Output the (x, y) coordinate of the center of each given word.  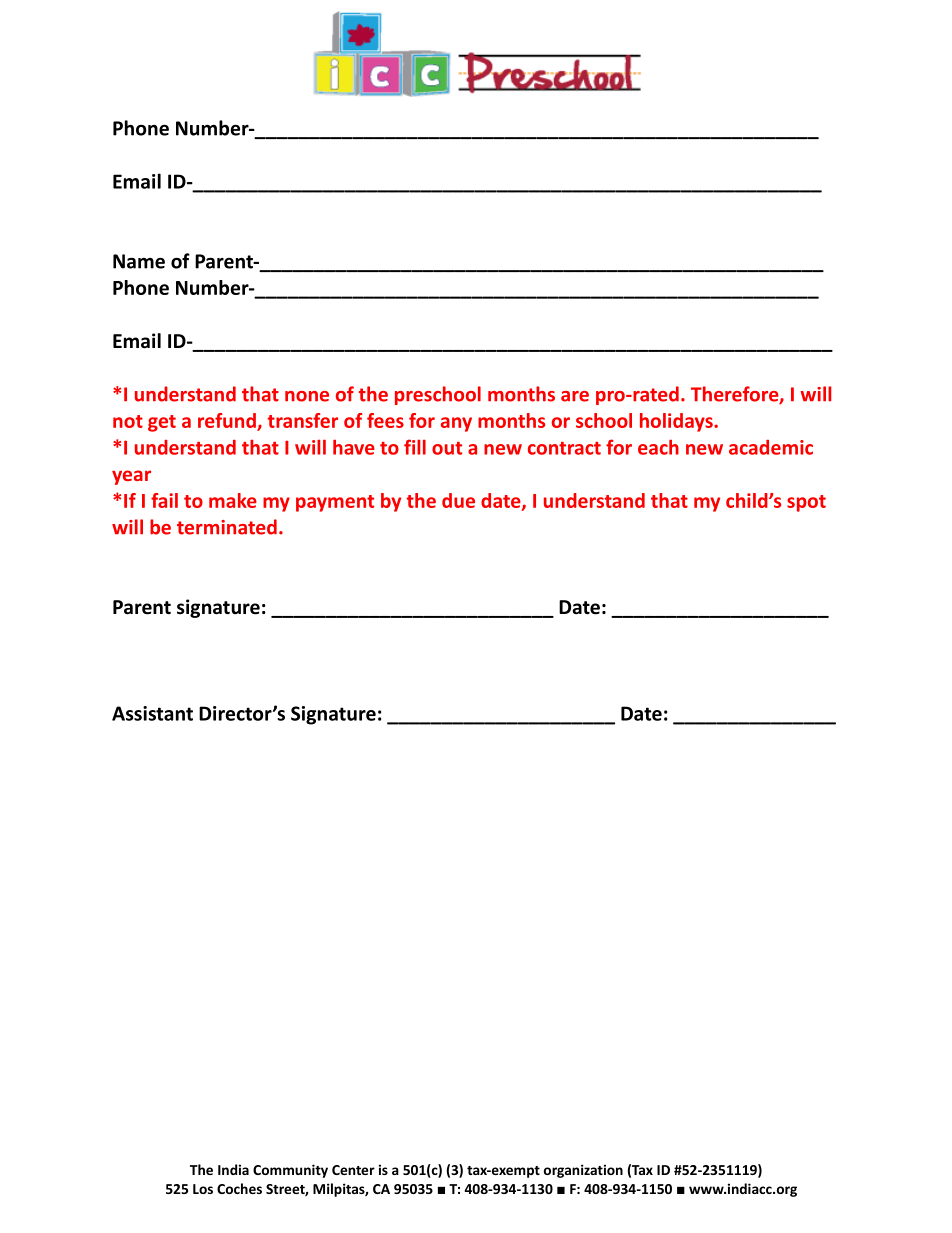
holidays (677, 422)
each (658, 447)
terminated (227, 527)
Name (139, 261)
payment (335, 503)
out (447, 448)
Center (353, 1170)
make (233, 500)
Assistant (152, 713)
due (458, 500)
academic (771, 447)
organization (583, 1171)
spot (806, 503)
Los (203, 1189)
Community (290, 1171)
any (456, 424)
